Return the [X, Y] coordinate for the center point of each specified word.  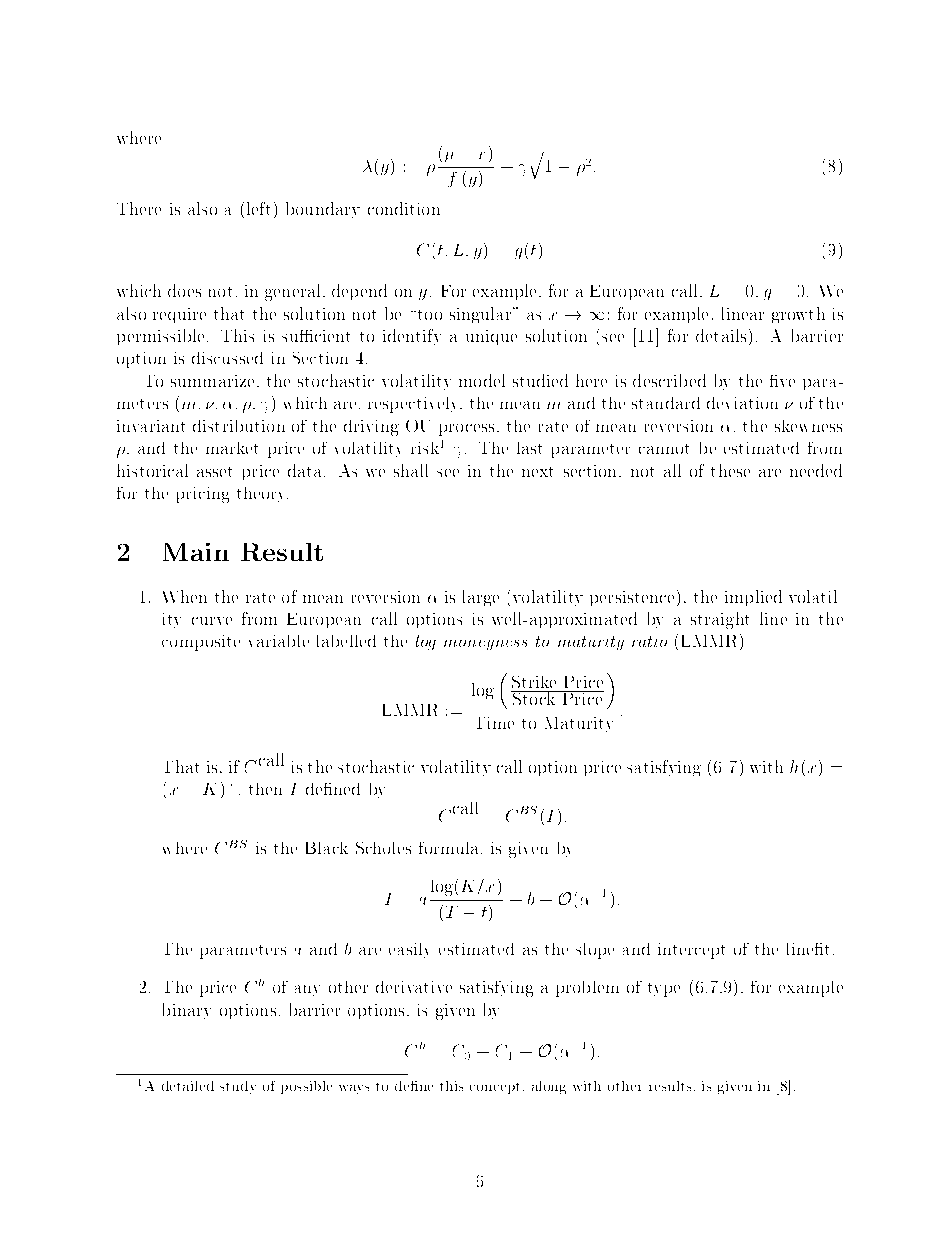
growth [798, 315]
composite [201, 643]
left [258, 208]
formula [448, 848]
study [238, 1087]
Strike [534, 682]
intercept [691, 951]
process [466, 430]
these [730, 470]
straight [720, 620]
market [232, 448]
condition [404, 208]
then [265, 789]
